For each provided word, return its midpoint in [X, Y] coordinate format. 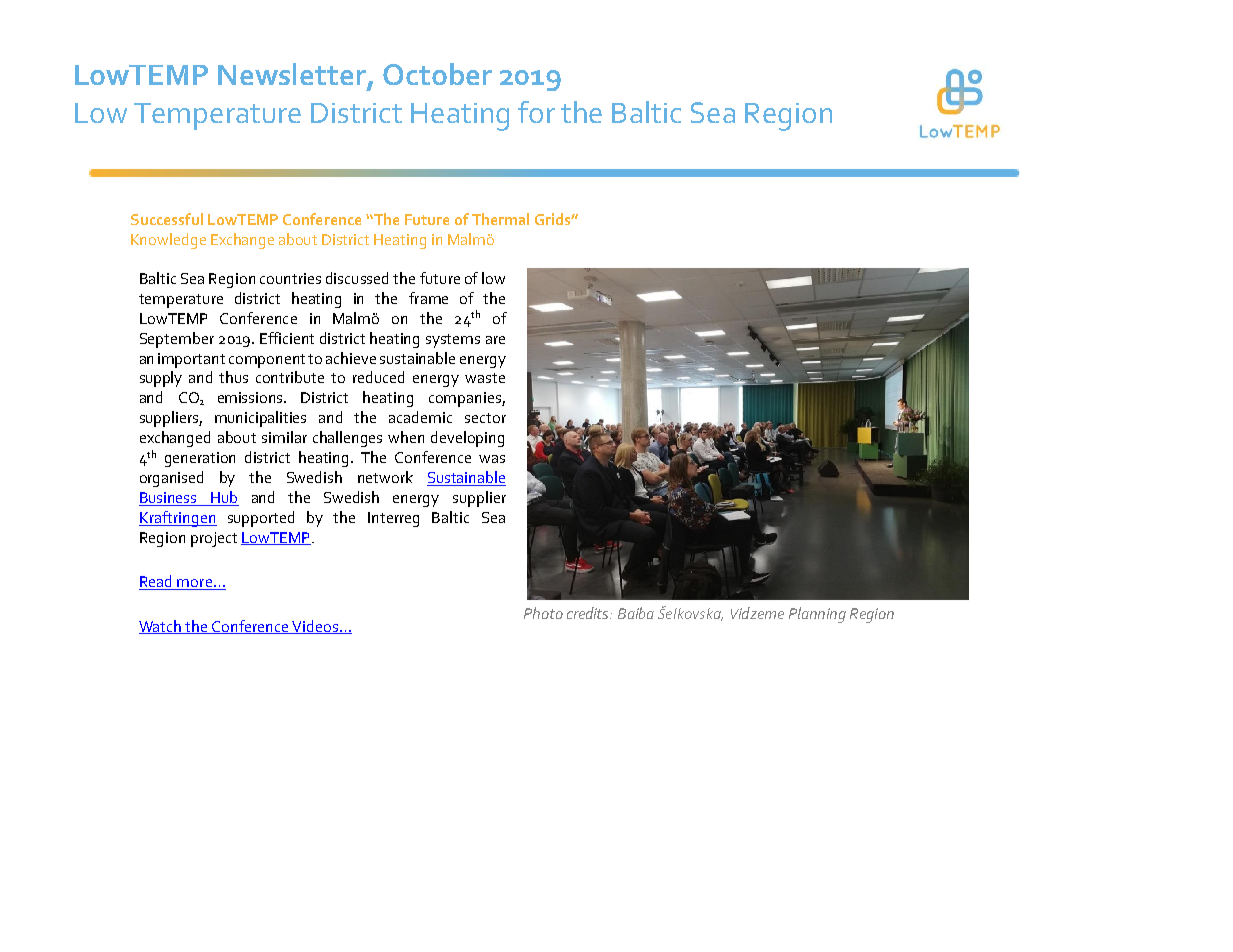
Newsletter [293, 75]
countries [290, 278]
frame [428, 298]
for [536, 112]
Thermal [500, 219]
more [195, 584]
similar [284, 437]
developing [467, 439]
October [437, 74]
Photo [543, 613]
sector [485, 418]
